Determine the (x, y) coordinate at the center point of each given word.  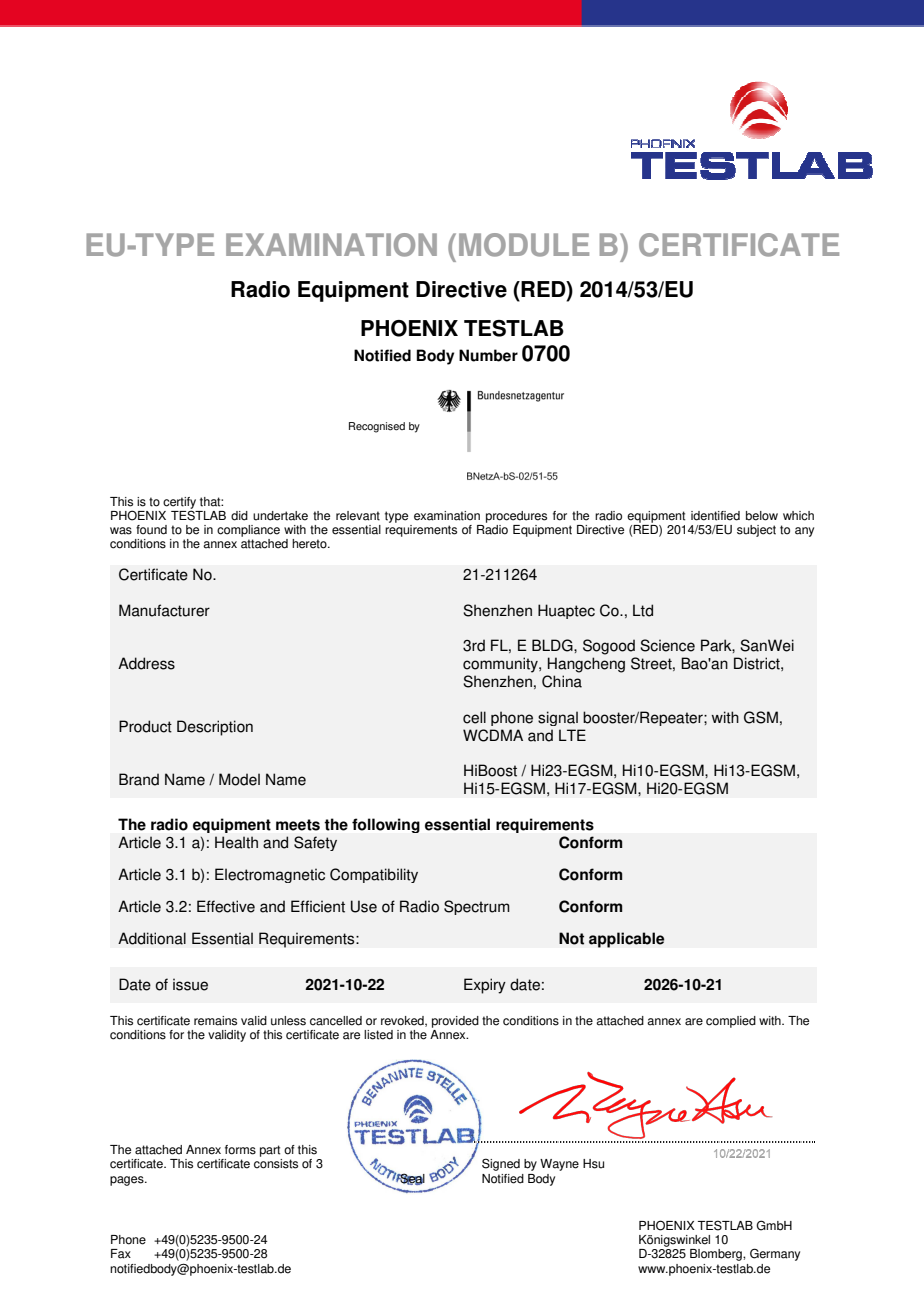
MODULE (524, 245)
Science (667, 645)
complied (731, 1022)
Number (488, 355)
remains (215, 1021)
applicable (627, 940)
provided (455, 1022)
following (386, 825)
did (239, 516)
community (501, 665)
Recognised (377, 427)
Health (236, 842)
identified (715, 516)
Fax (121, 1254)
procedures (516, 517)
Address (146, 663)
